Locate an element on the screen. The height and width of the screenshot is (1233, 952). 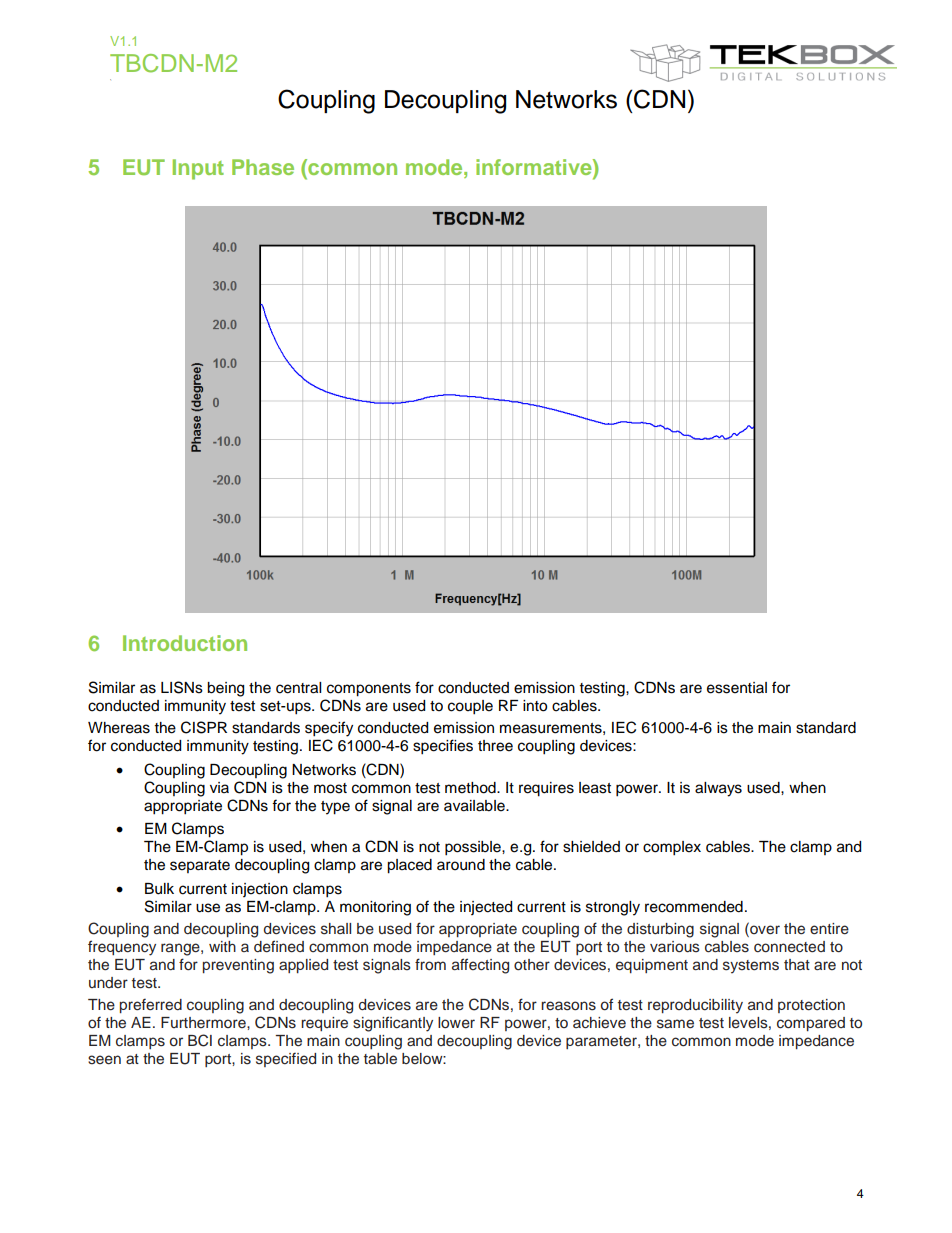
reproducibility is located at coordinates (695, 1006).
